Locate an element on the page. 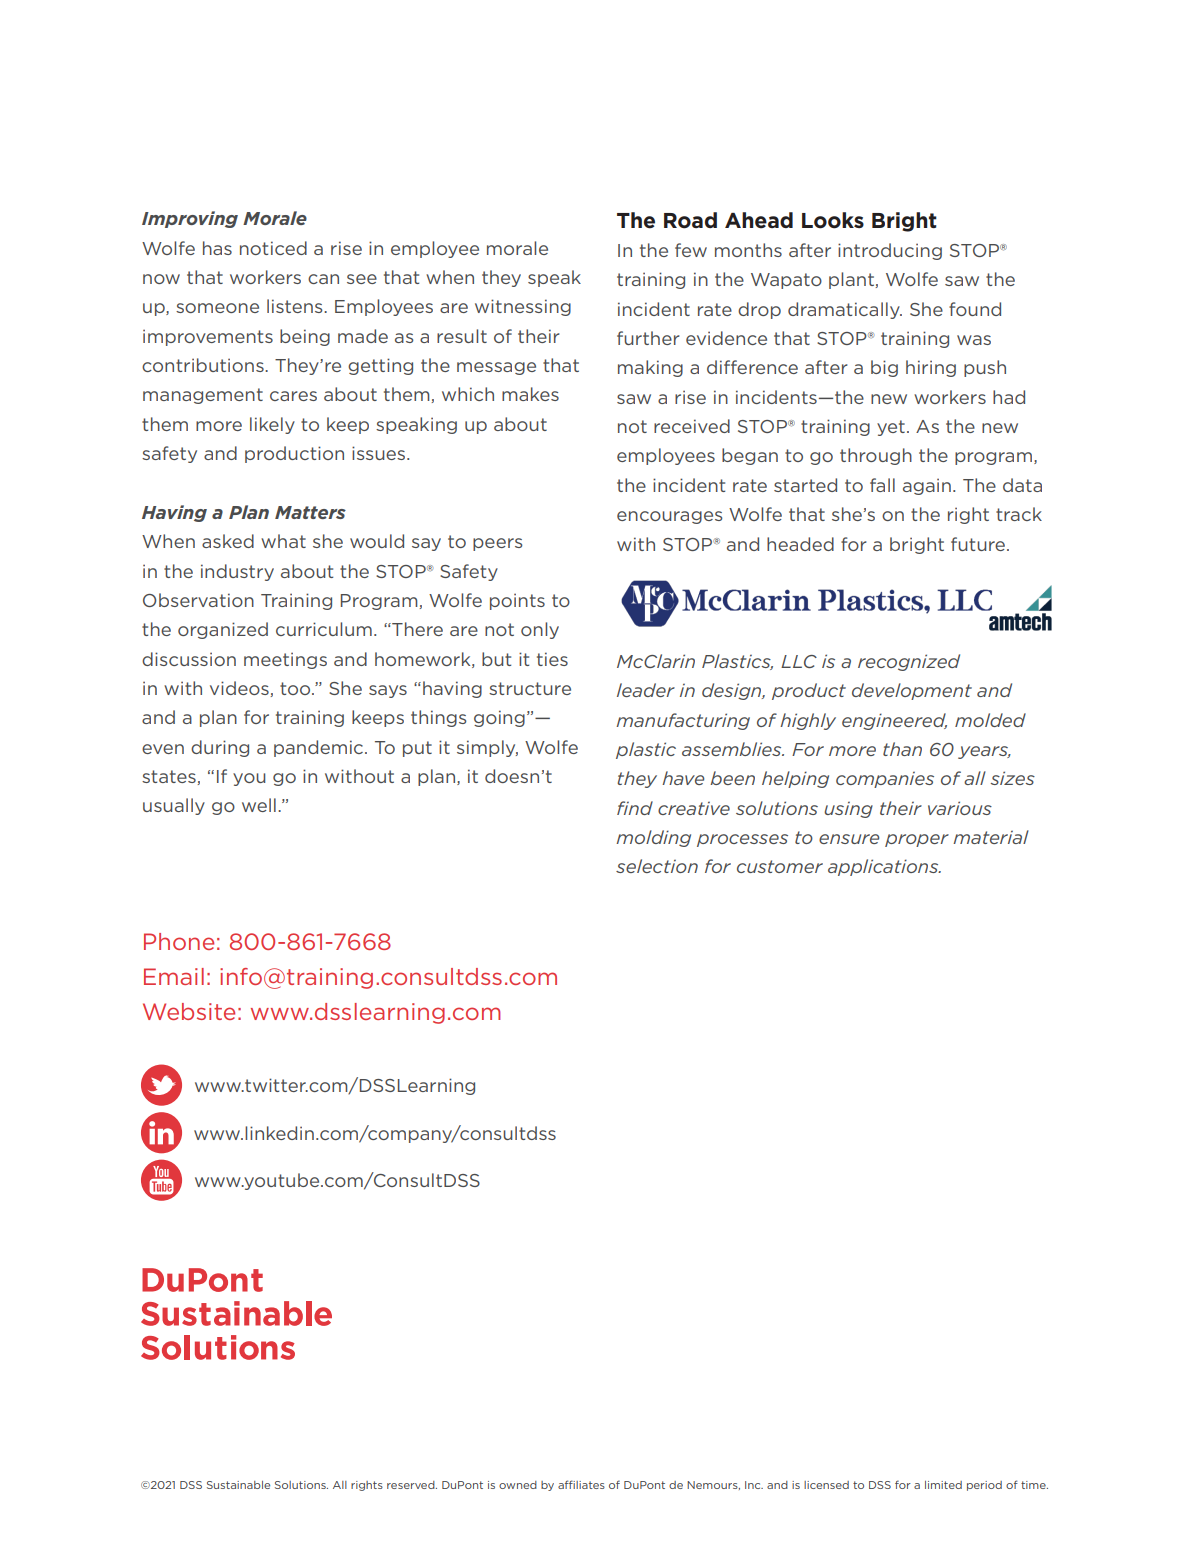 This document has height=1550, width=1198. introducing is located at coordinates (890, 251).
